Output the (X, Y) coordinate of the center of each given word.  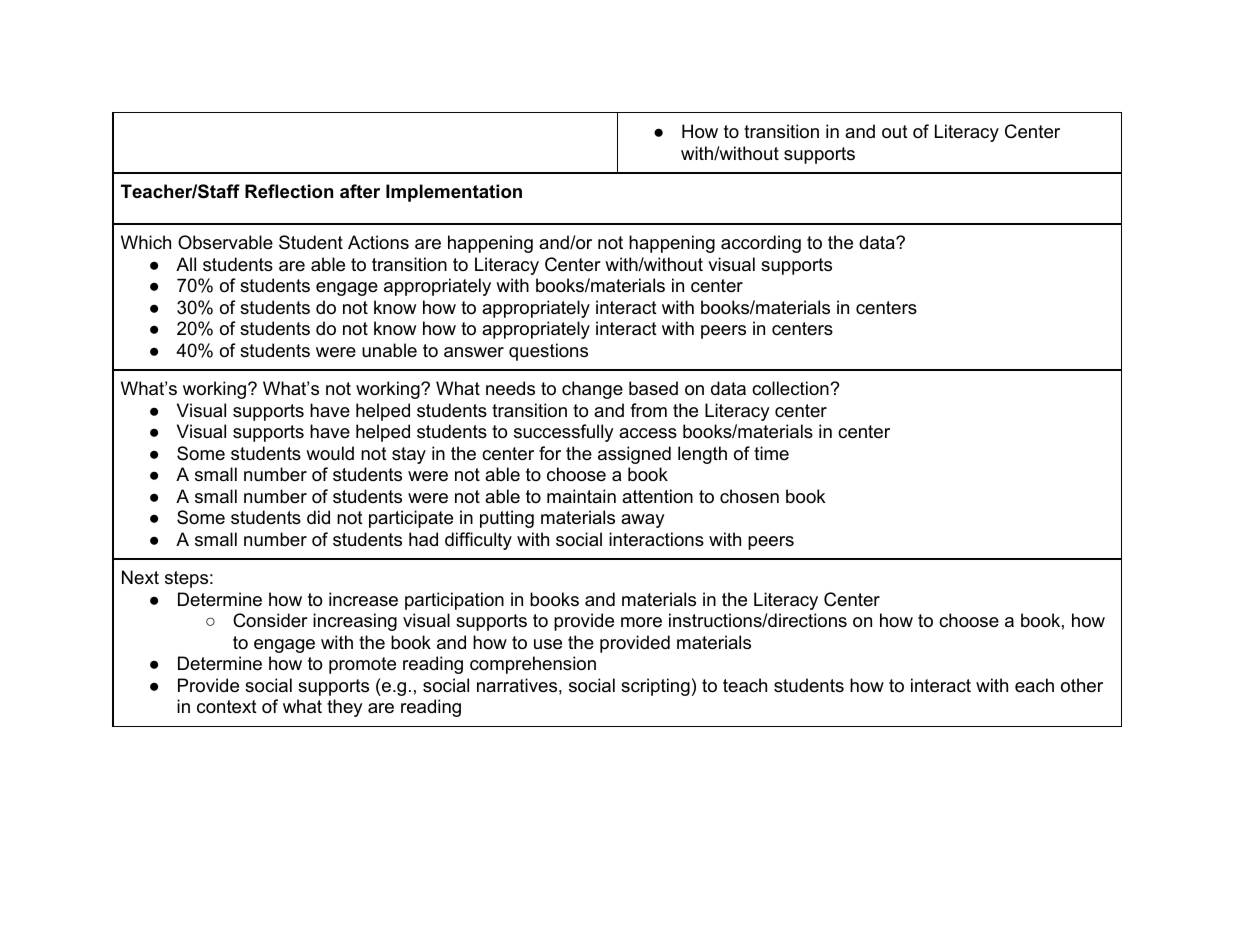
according (761, 244)
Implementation (454, 193)
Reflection (289, 191)
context (227, 707)
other (1082, 685)
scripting (655, 687)
